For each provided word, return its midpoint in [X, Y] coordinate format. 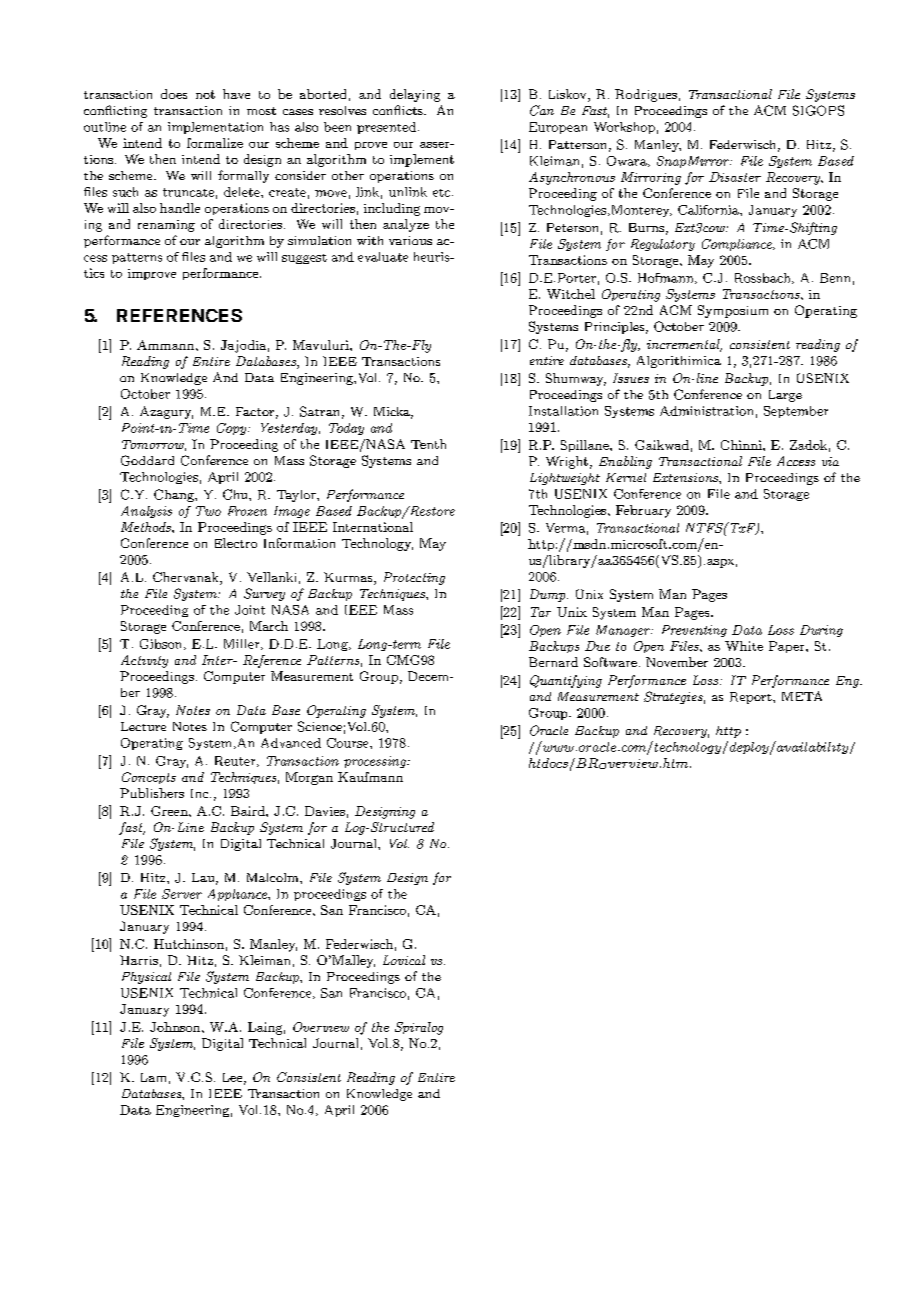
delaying [415, 95]
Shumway [576, 379]
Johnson [176, 1027]
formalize [215, 143]
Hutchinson [189, 944]
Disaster [735, 177]
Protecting [414, 578]
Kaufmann [370, 777]
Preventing [694, 631]
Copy [233, 429]
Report [752, 698]
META [802, 696]
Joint [250, 610]
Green [170, 811]
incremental [684, 345]
